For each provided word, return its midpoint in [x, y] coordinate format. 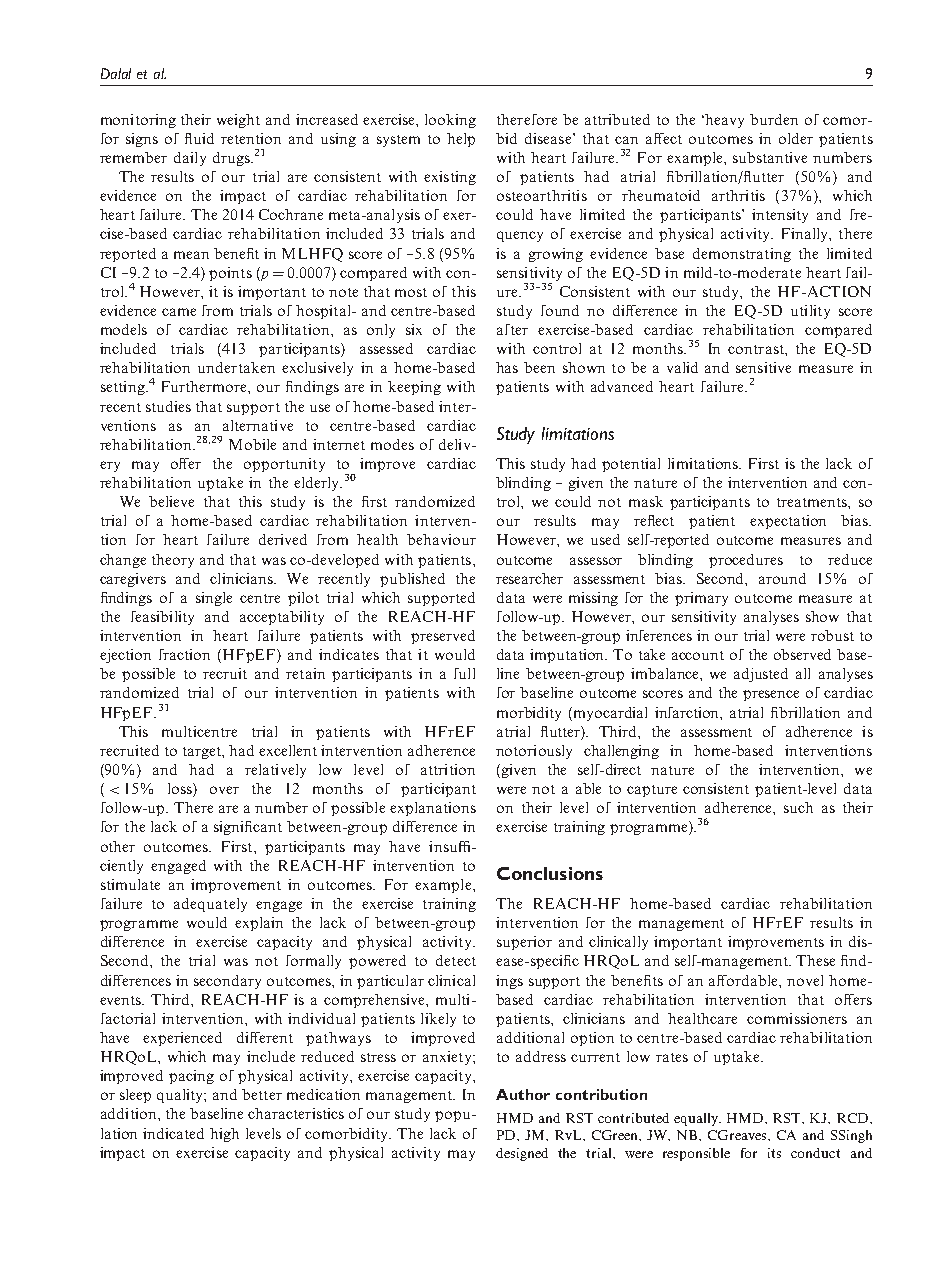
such [798, 807]
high [224, 1135]
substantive [770, 157]
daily [190, 159]
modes [392, 444]
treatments [813, 502]
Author [523, 1094]
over [224, 790]
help [461, 140]
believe [171, 501]
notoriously [534, 752]
